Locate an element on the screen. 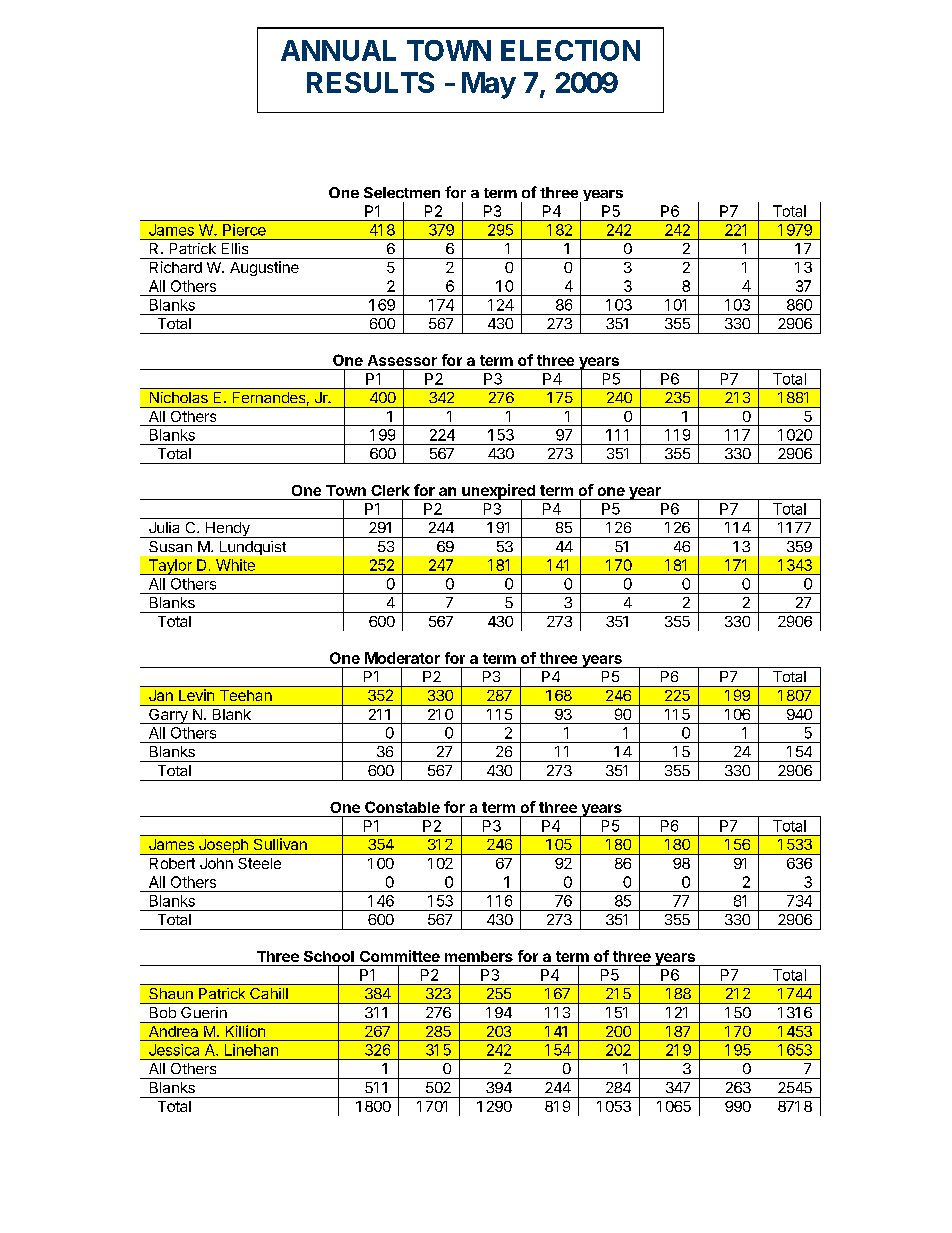 The width and height of the screenshot is (952, 1233). Richard is located at coordinates (176, 267).
